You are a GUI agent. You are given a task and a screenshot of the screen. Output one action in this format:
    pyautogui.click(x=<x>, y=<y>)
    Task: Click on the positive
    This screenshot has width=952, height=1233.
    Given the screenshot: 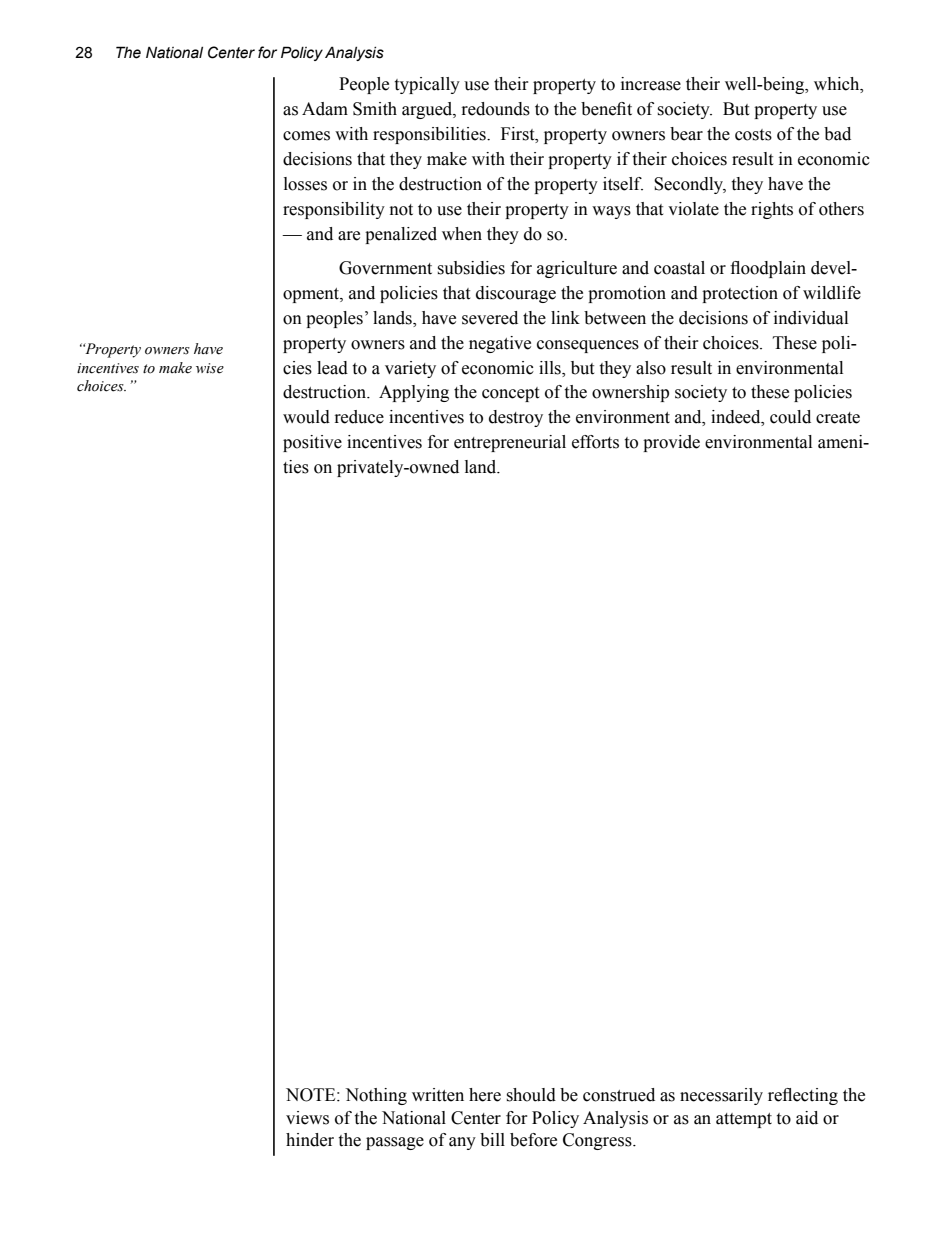 What is the action you would take?
    pyautogui.click(x=312, y=443)
